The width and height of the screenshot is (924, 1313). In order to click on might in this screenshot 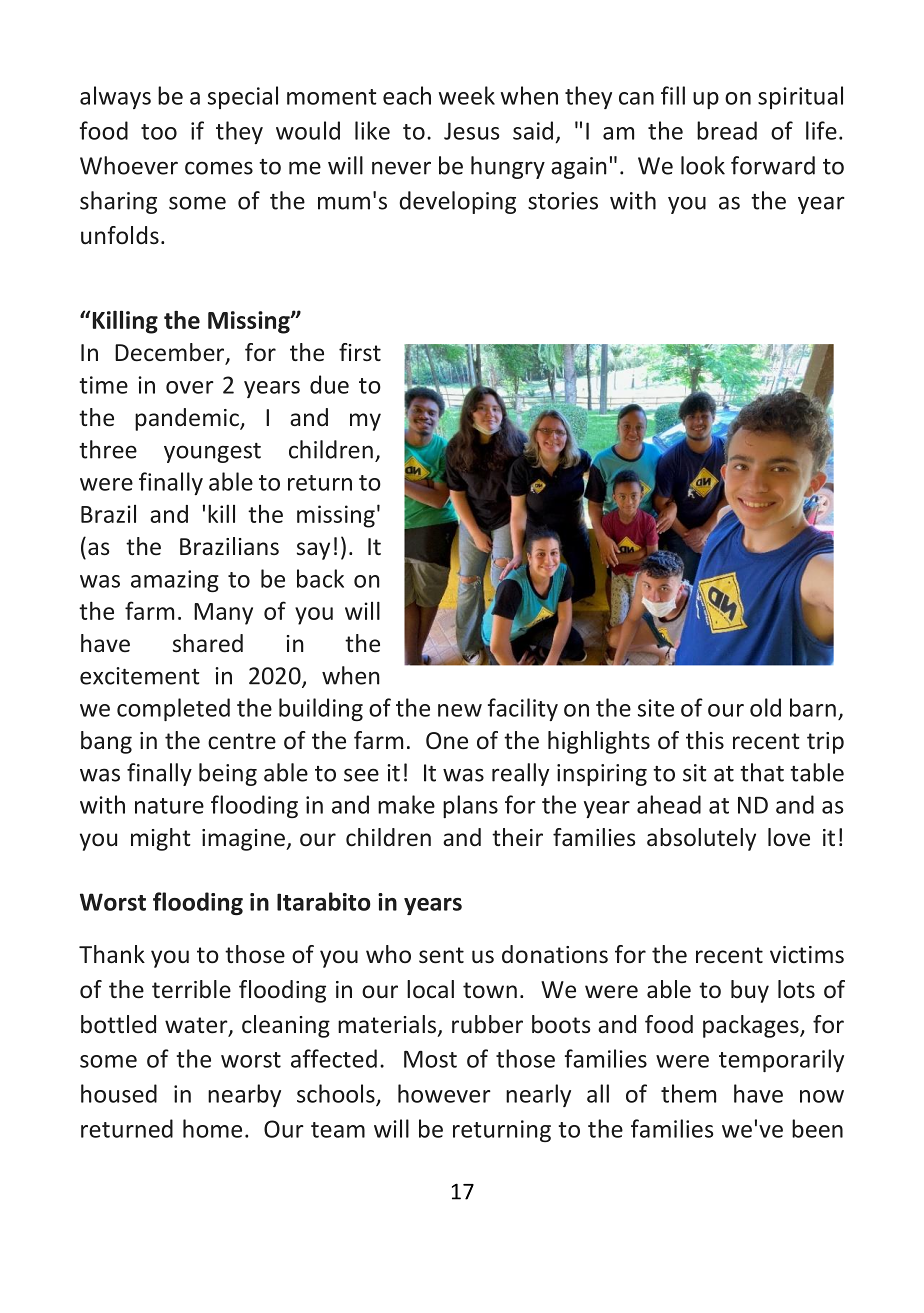, I will do `click(161, 839)`.
